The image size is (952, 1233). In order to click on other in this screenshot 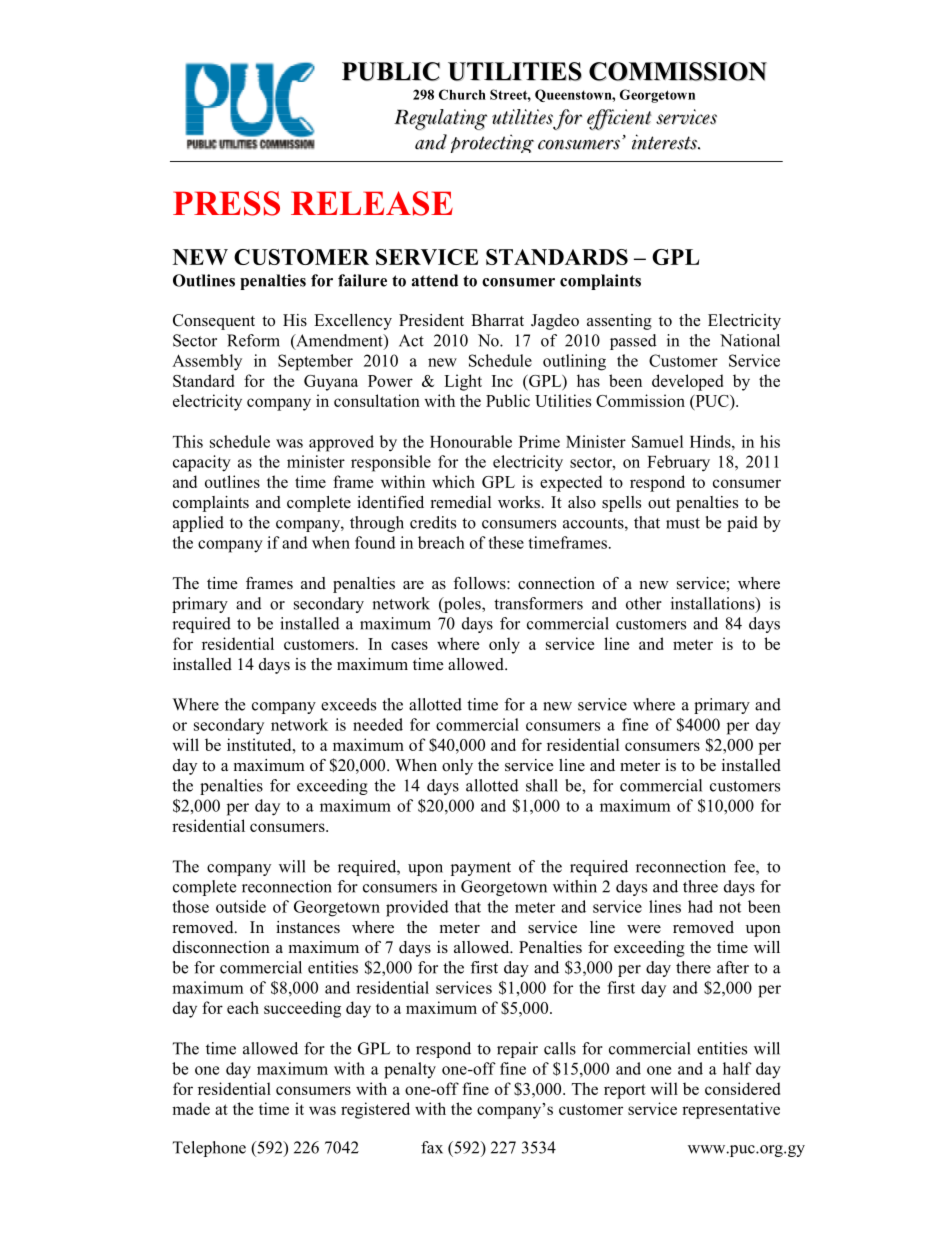, I will do `click(644, 603)`.
